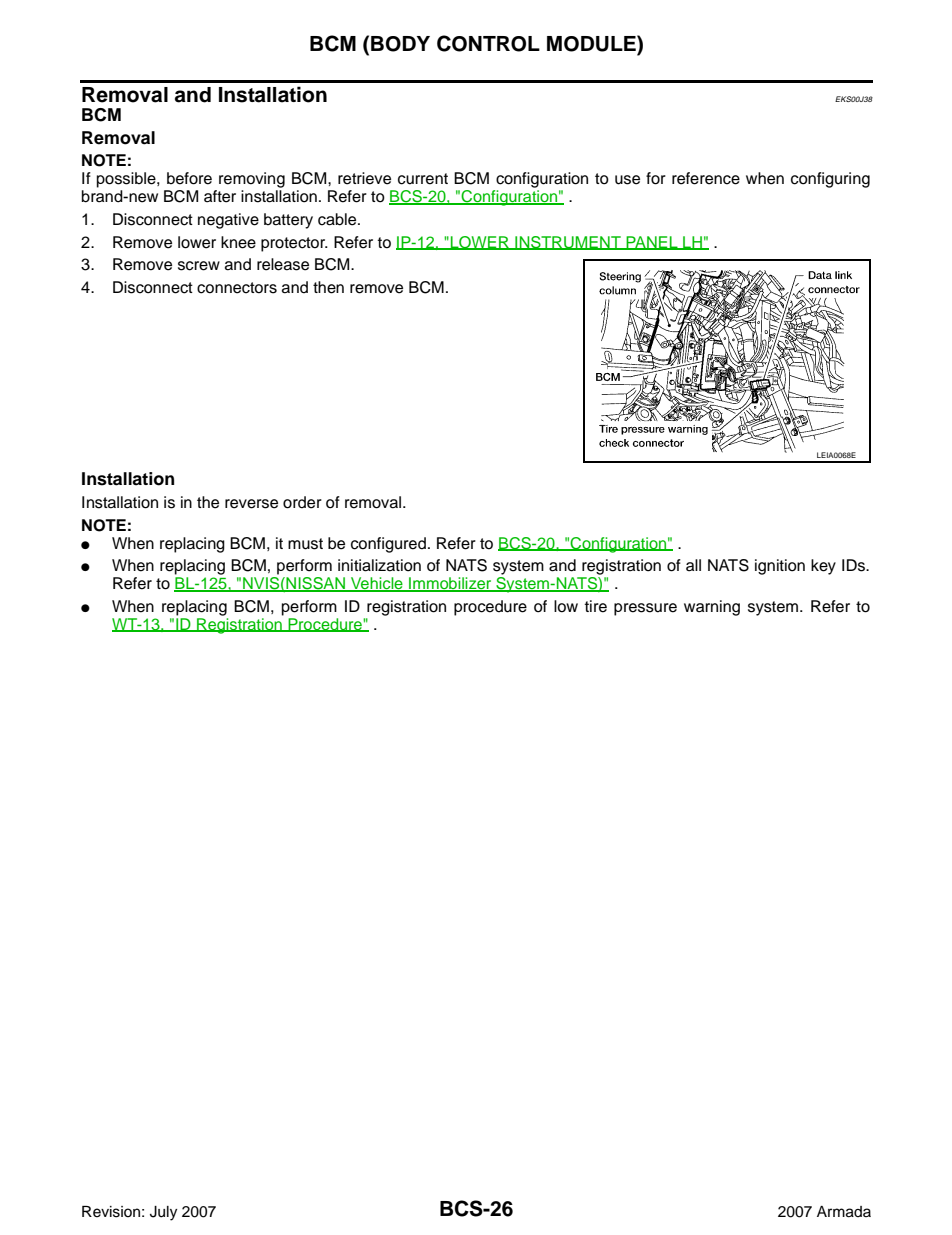 This screenshot has width=952, height=1235. Describe the element at coordinates (377, 584) in the screenshot. I see `Vehicle` at that location.
